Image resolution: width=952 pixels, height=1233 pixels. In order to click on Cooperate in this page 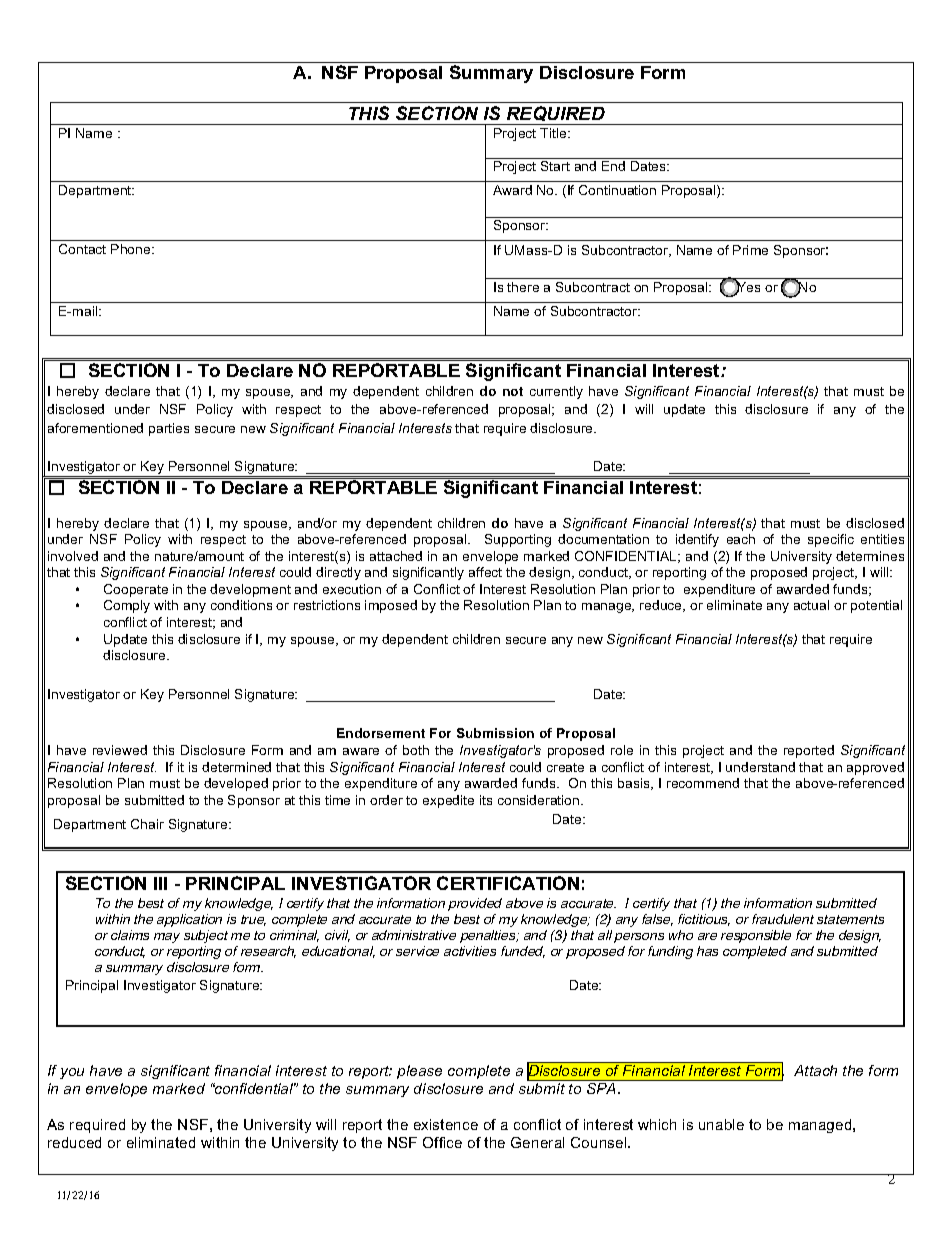, I will do `click(136, 590)`.
